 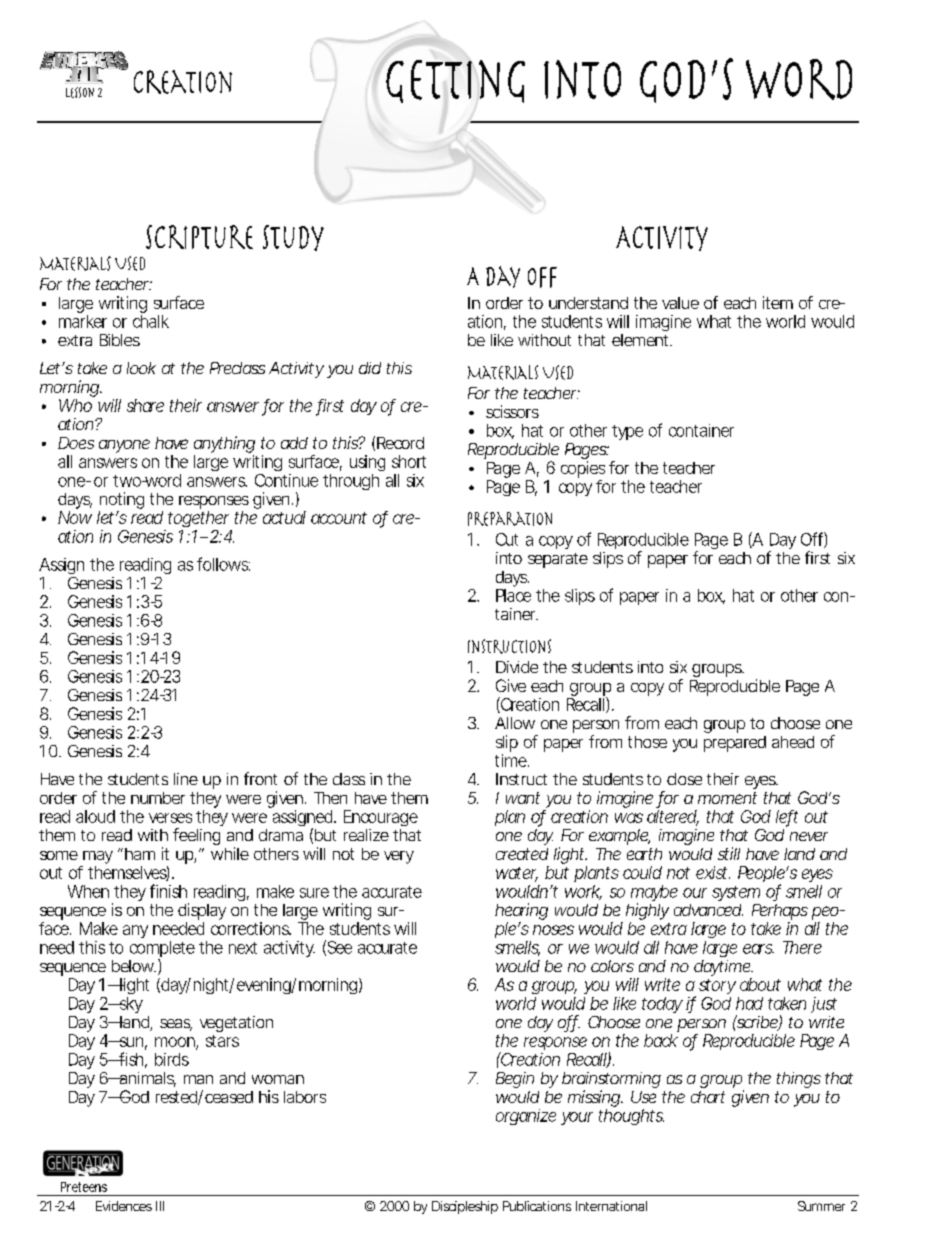 What do you see at coordinates (381, 818) in the image?
I see `Encourage` at bounding box center [381, 818].
